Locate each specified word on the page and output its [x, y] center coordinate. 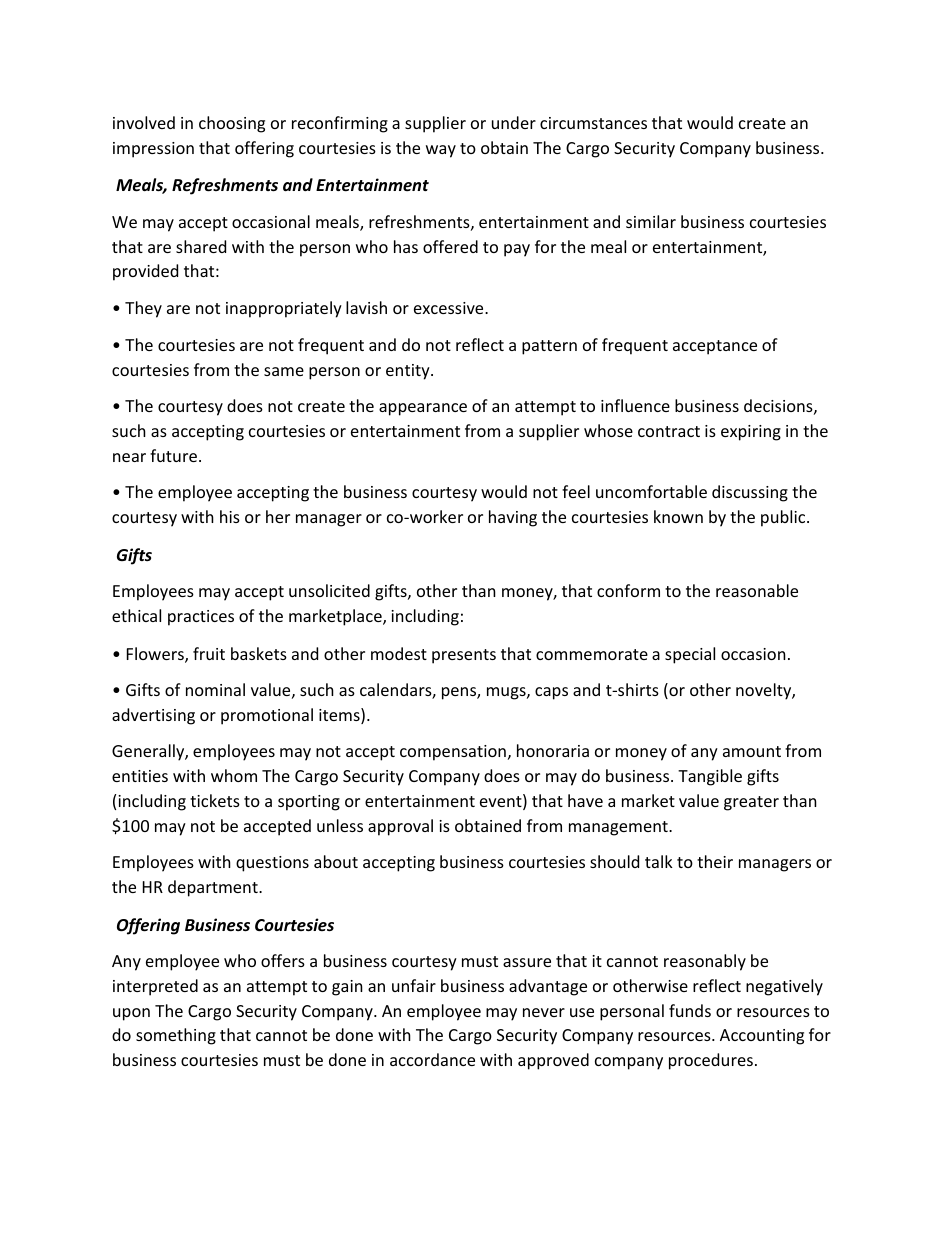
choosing [232, 124]
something [176, 1036]
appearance [423, 409]
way [441, 151]
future [173, 455]
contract [669, 431]
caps [551, 693]
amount [752, 751]
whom [234, 775]
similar [651, 221]
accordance [432, 1059]
